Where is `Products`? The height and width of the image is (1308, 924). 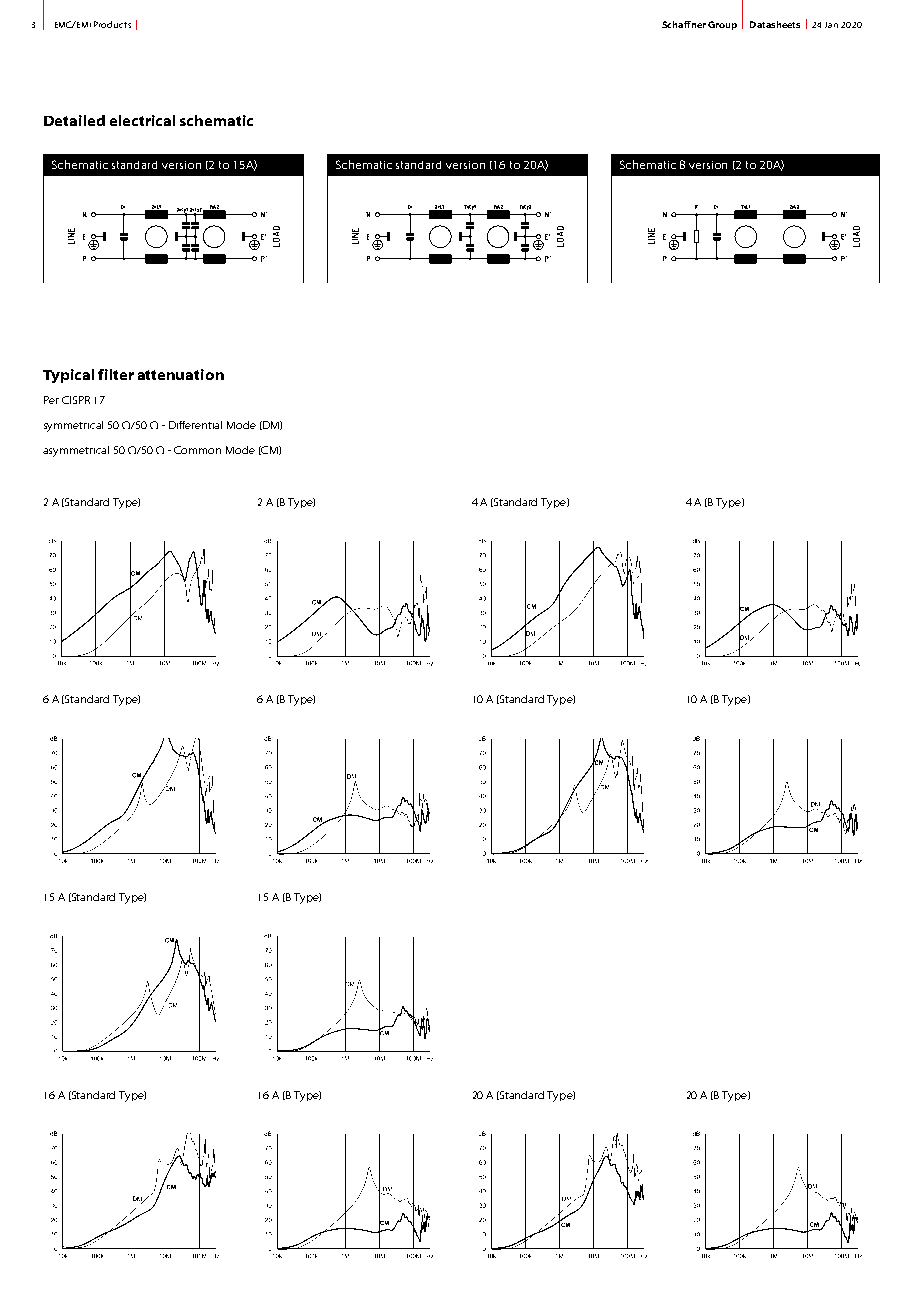 Products is located at coordinates (112, 24).
